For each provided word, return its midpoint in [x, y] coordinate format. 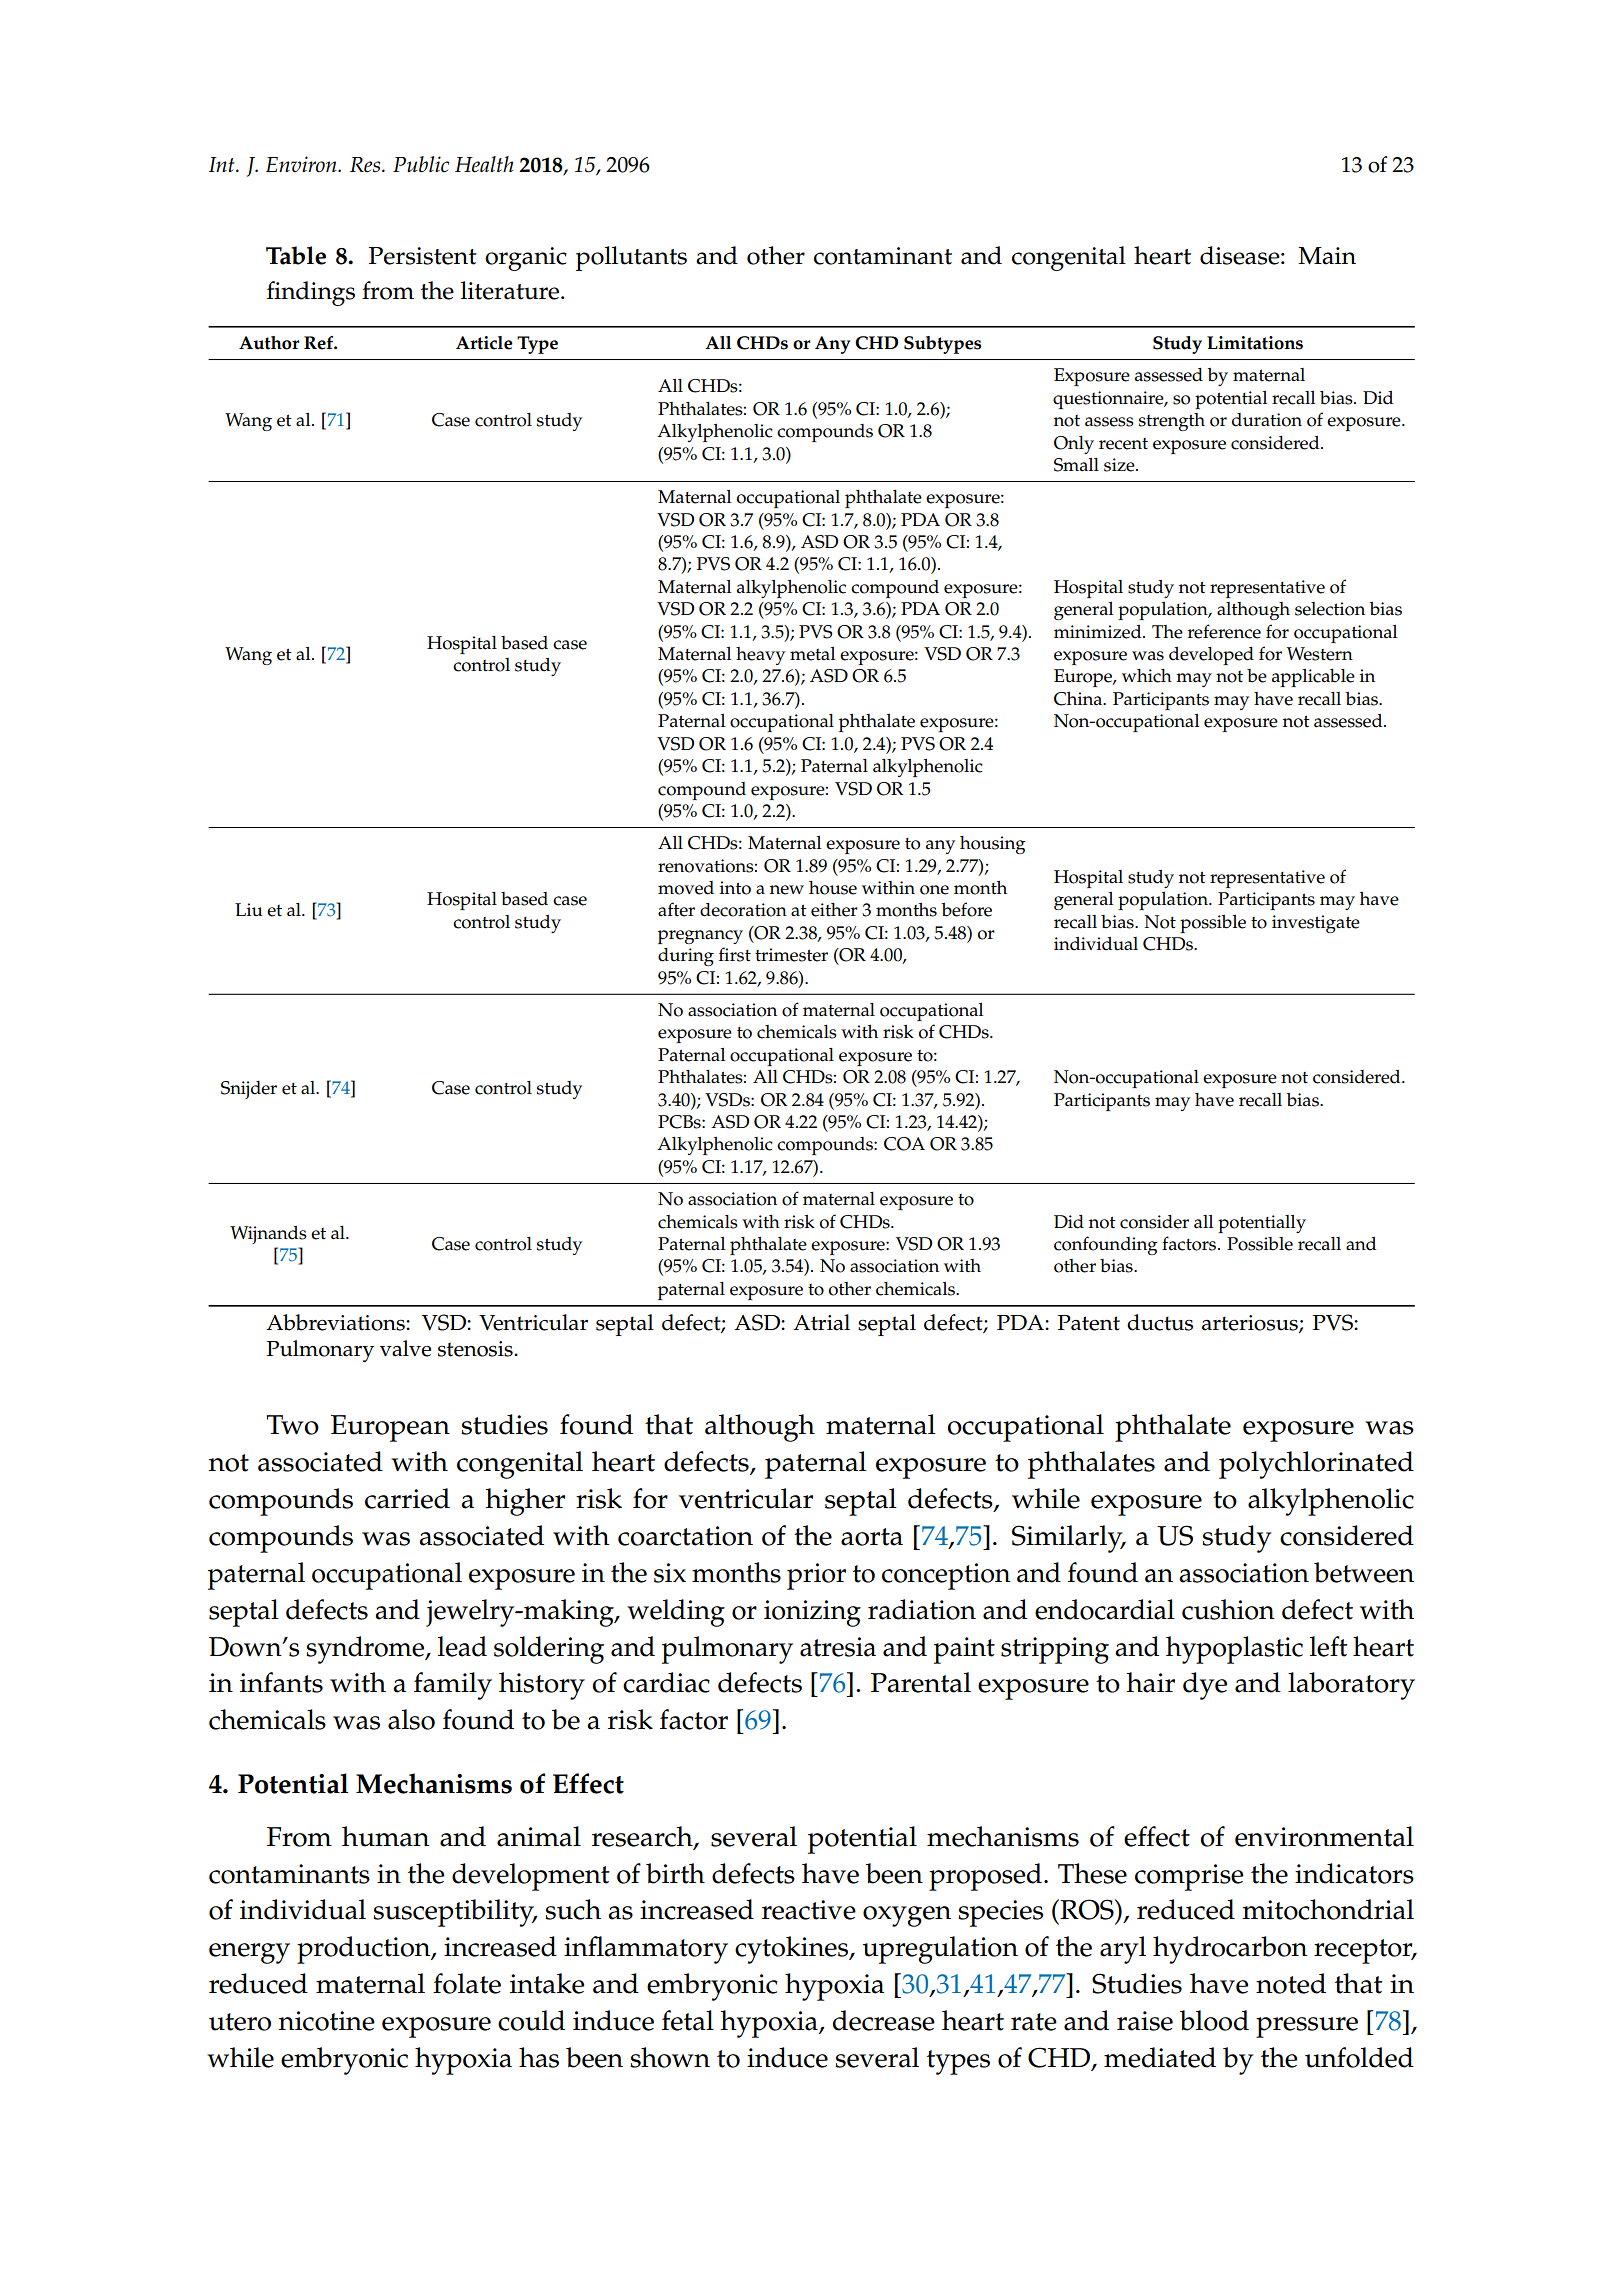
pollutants [631, 258]
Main [1327, 256]
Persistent [423, 256]
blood [1214, 2020]
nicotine [326, 2021]
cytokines [792, 1950]
